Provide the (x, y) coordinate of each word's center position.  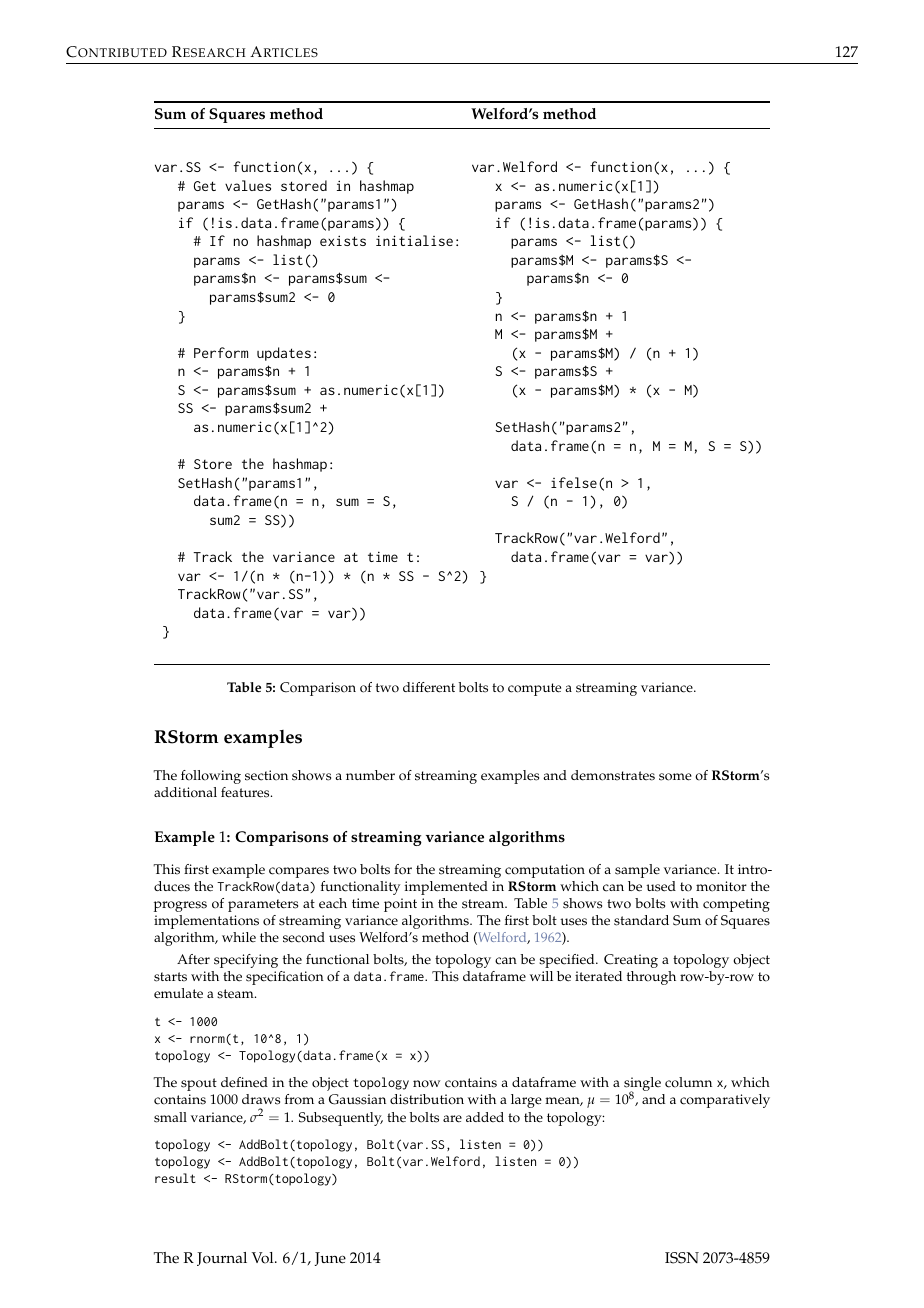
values (248, 185)
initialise (414, 240)
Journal (222, 1259)
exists (343, 240)
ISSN (682, 1258)
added (485, 1117)
